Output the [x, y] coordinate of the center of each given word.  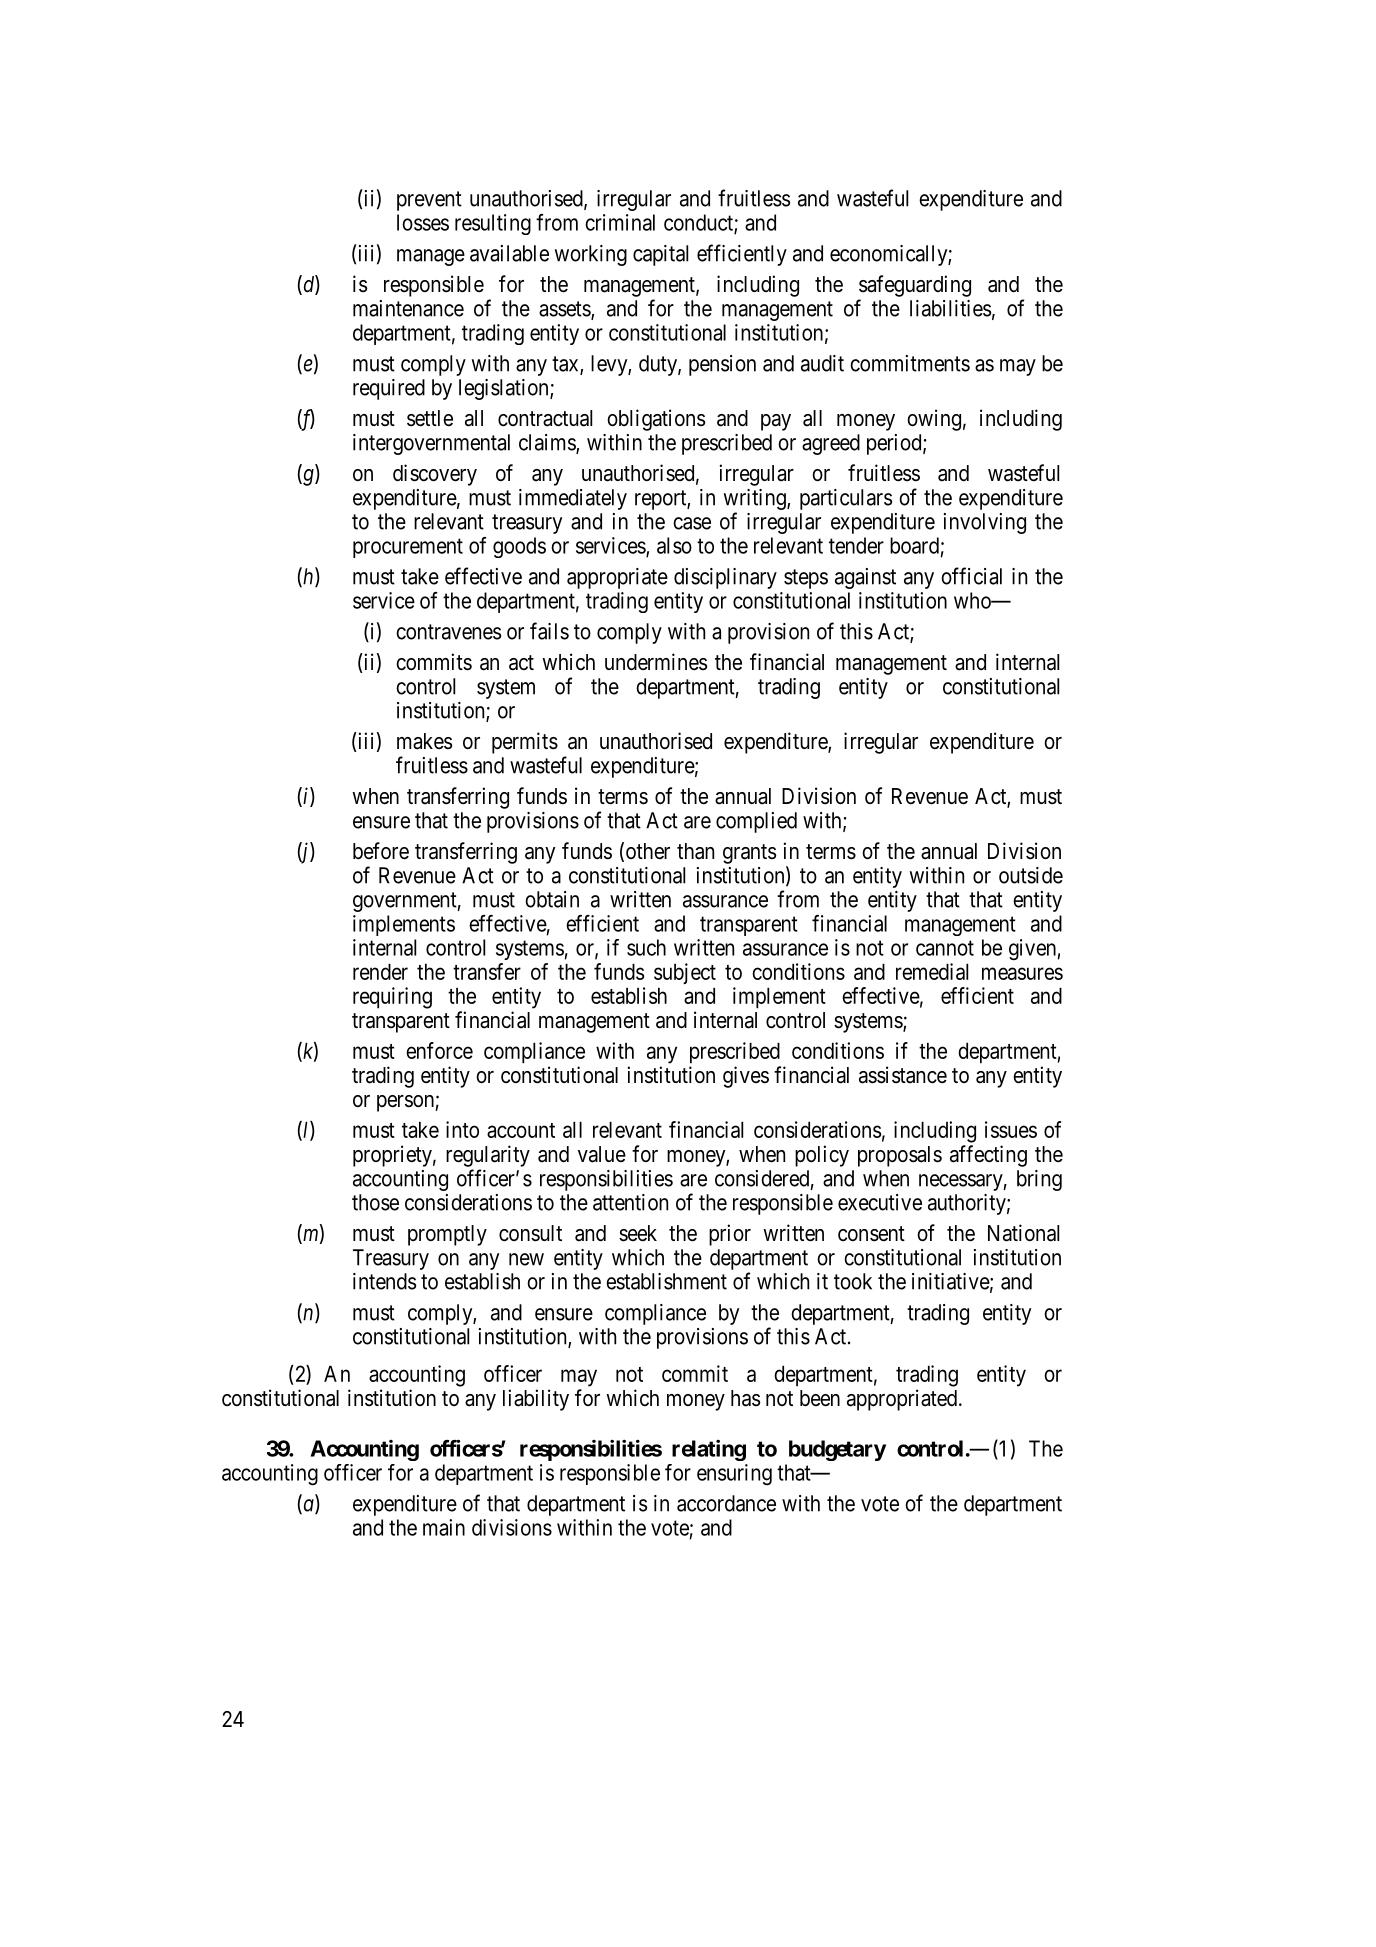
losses [423, 222]
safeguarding [915, 286]
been [820, 1398]
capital [660, 255]
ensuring [734, 1474]
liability [536, 1400]
